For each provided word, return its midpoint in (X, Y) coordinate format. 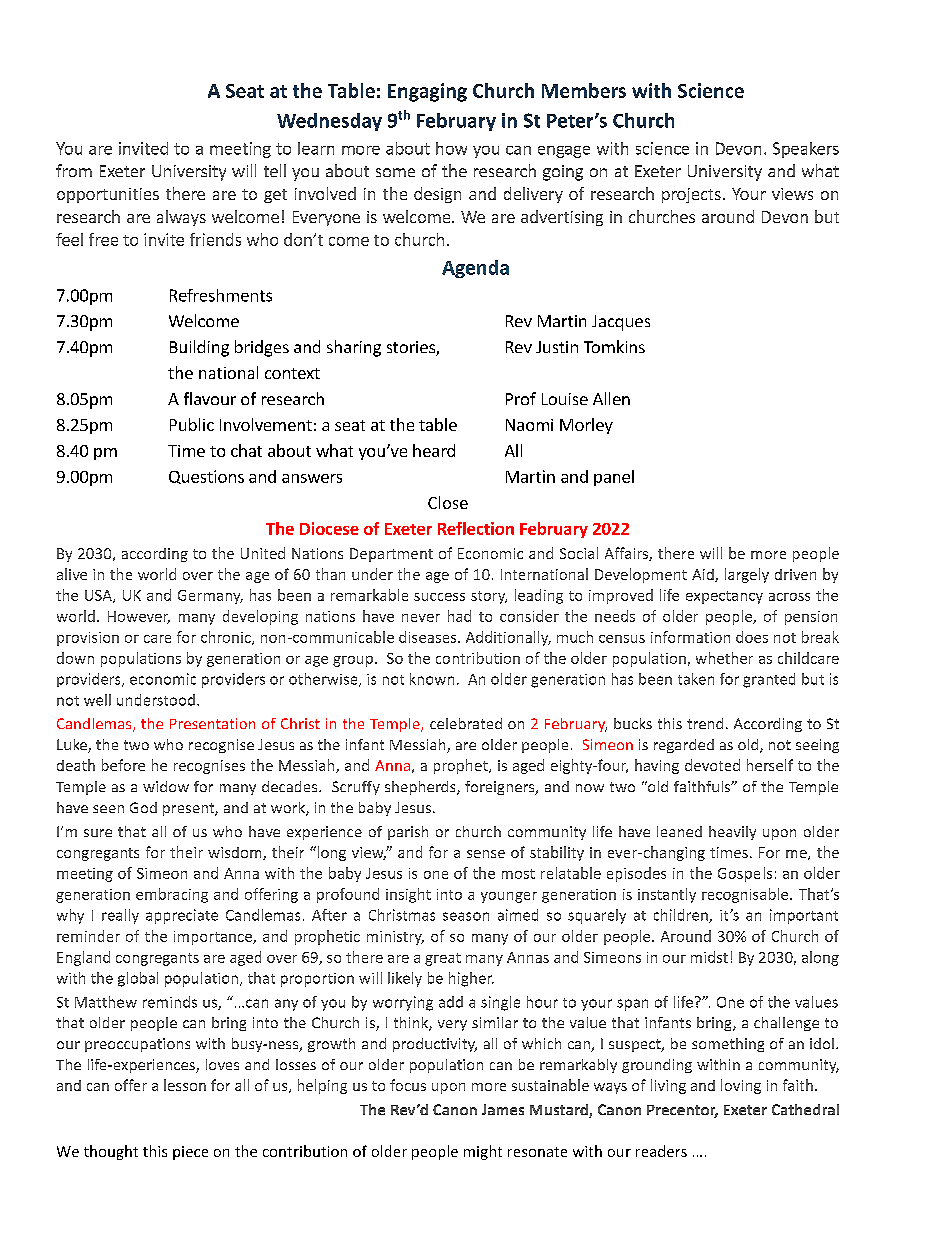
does (752, 637)
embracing (172, 895)
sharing (354, 348)
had (459, 616)
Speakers (806, 150)
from (74, 170)
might (483, 1152)
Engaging (427, 92)
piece (190, 1153)
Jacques (621, 323)
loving (741, 1086)
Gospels (745, 874)
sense (486, 854)
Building (199, 348)
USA (99, 596)
